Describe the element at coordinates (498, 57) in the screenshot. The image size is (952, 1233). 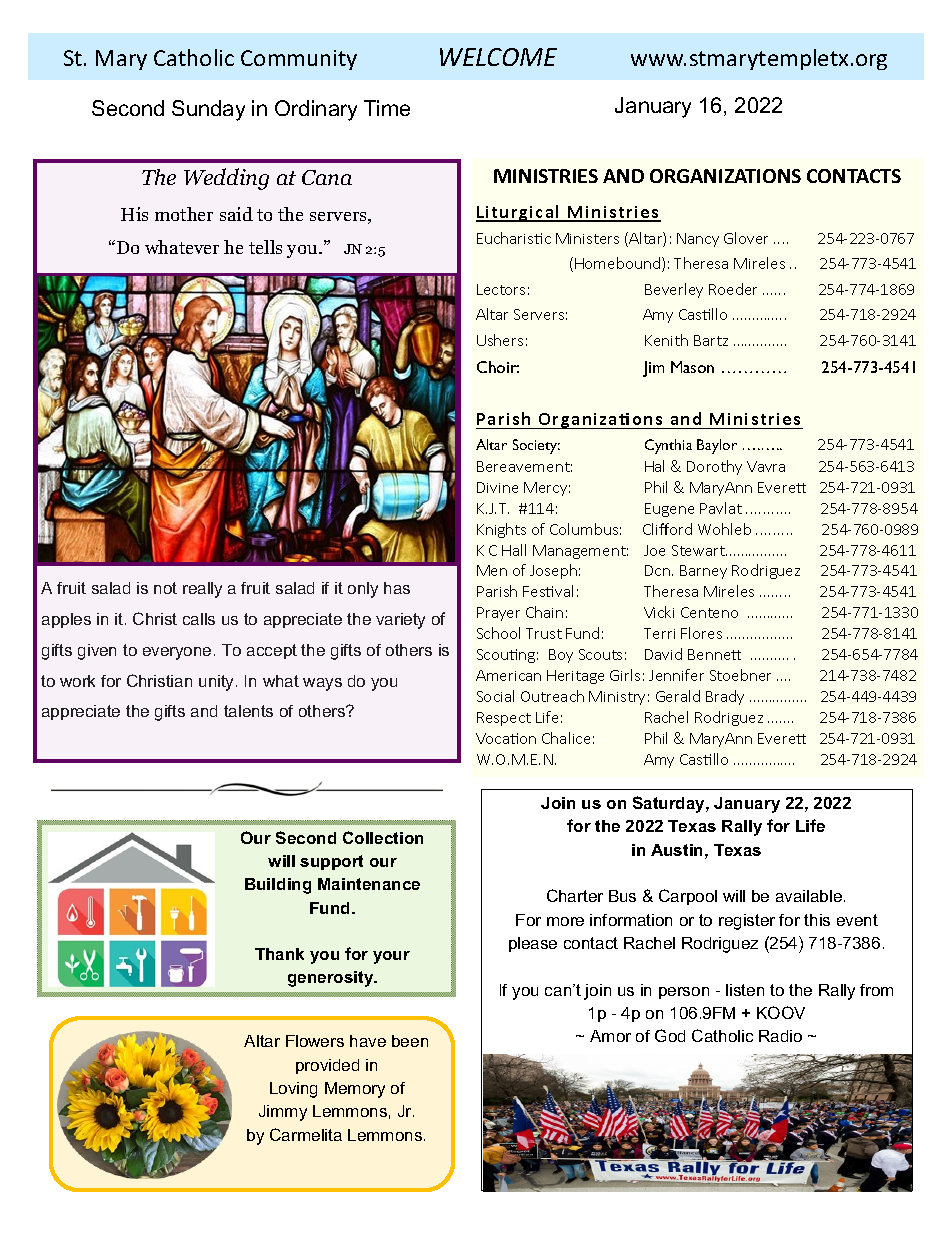
I see `WELCOME` at that location.
